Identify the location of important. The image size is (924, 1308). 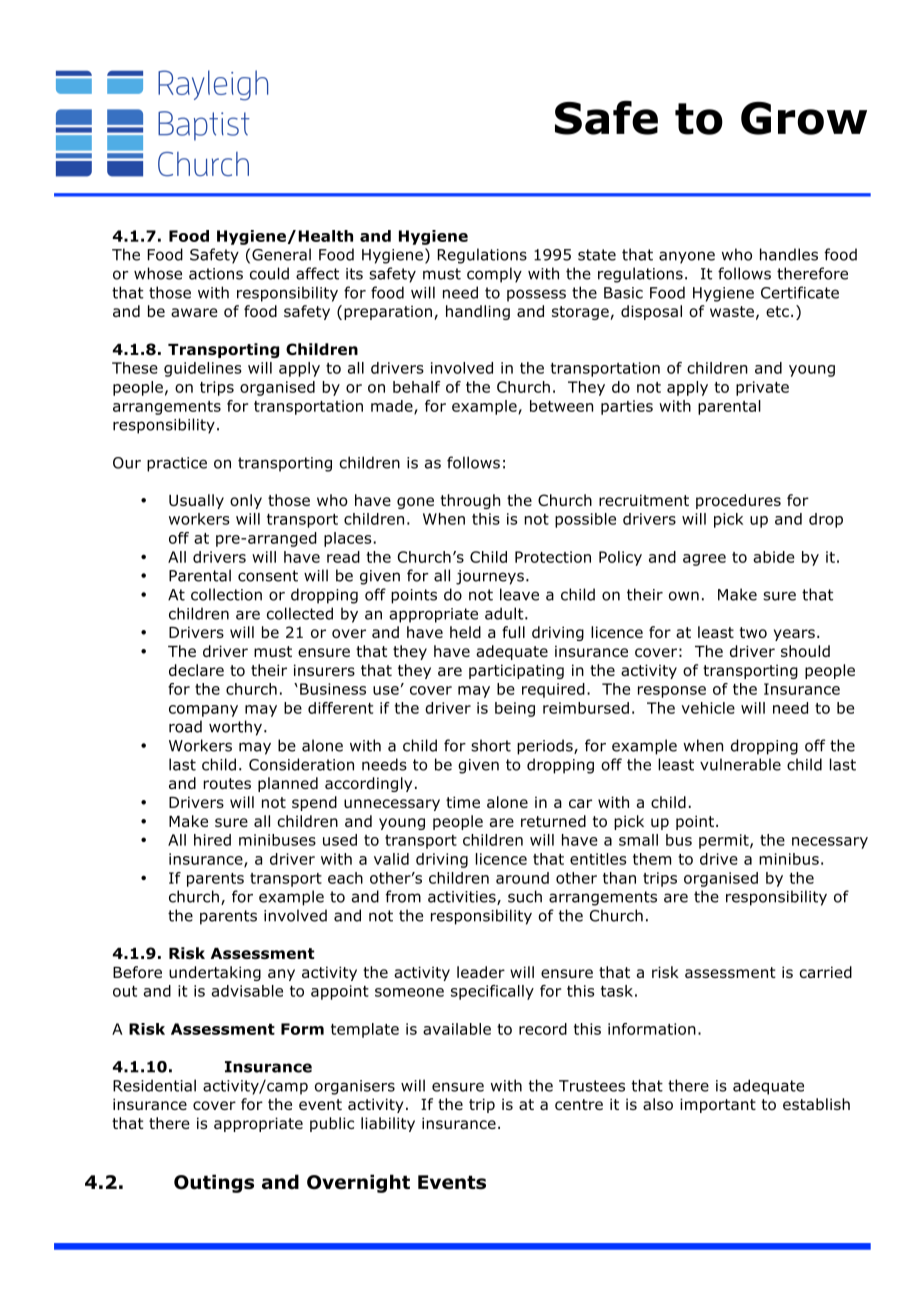
(718, 1105).
